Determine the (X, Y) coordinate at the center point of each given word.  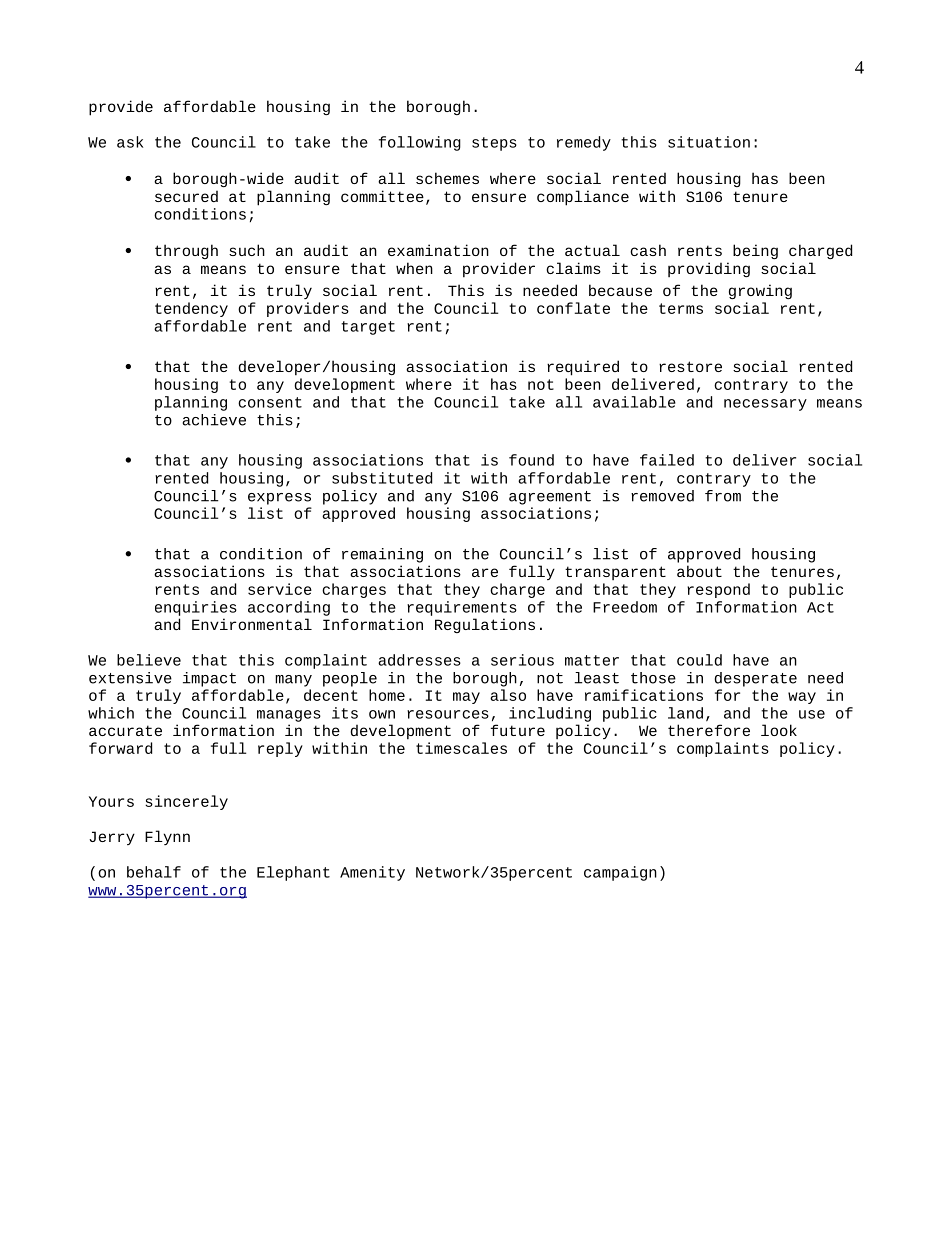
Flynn (167, 837)
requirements (462, 608)
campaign (620, 873)
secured (186, 196)
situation (709, 142)
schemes (447, 178)
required (583, 368)
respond (718, 590)
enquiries (196, 608)
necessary (765, 405)
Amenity (372, 873)
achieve (214, 420)
